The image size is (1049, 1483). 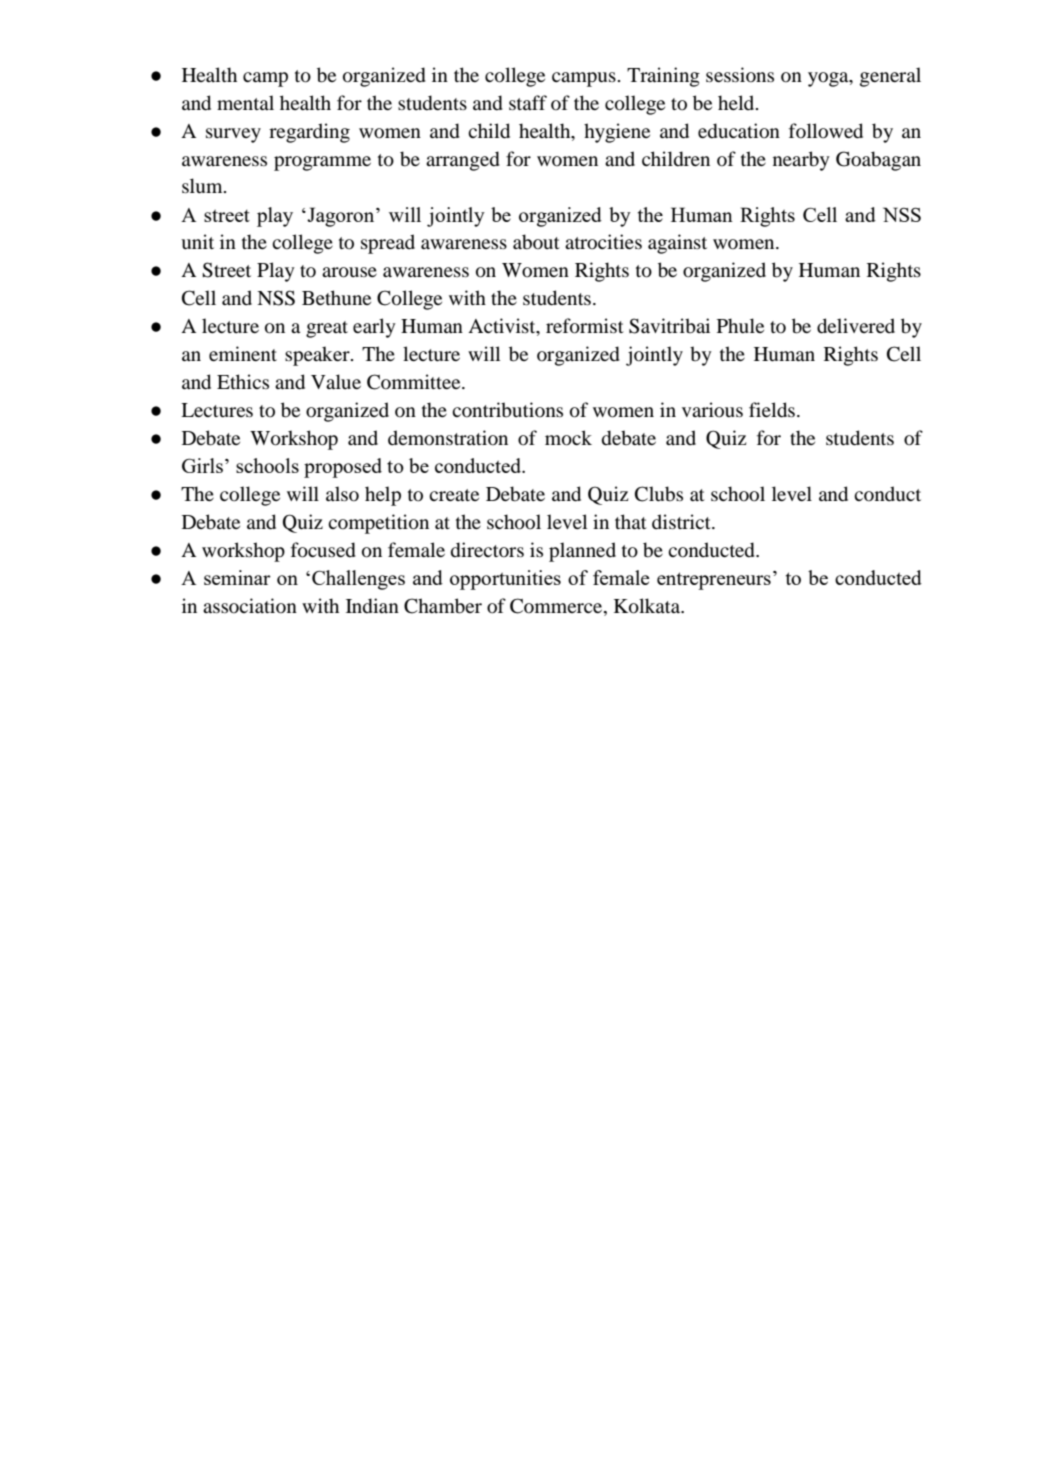 I want to click on contributions, so click(x=507, y=410).
